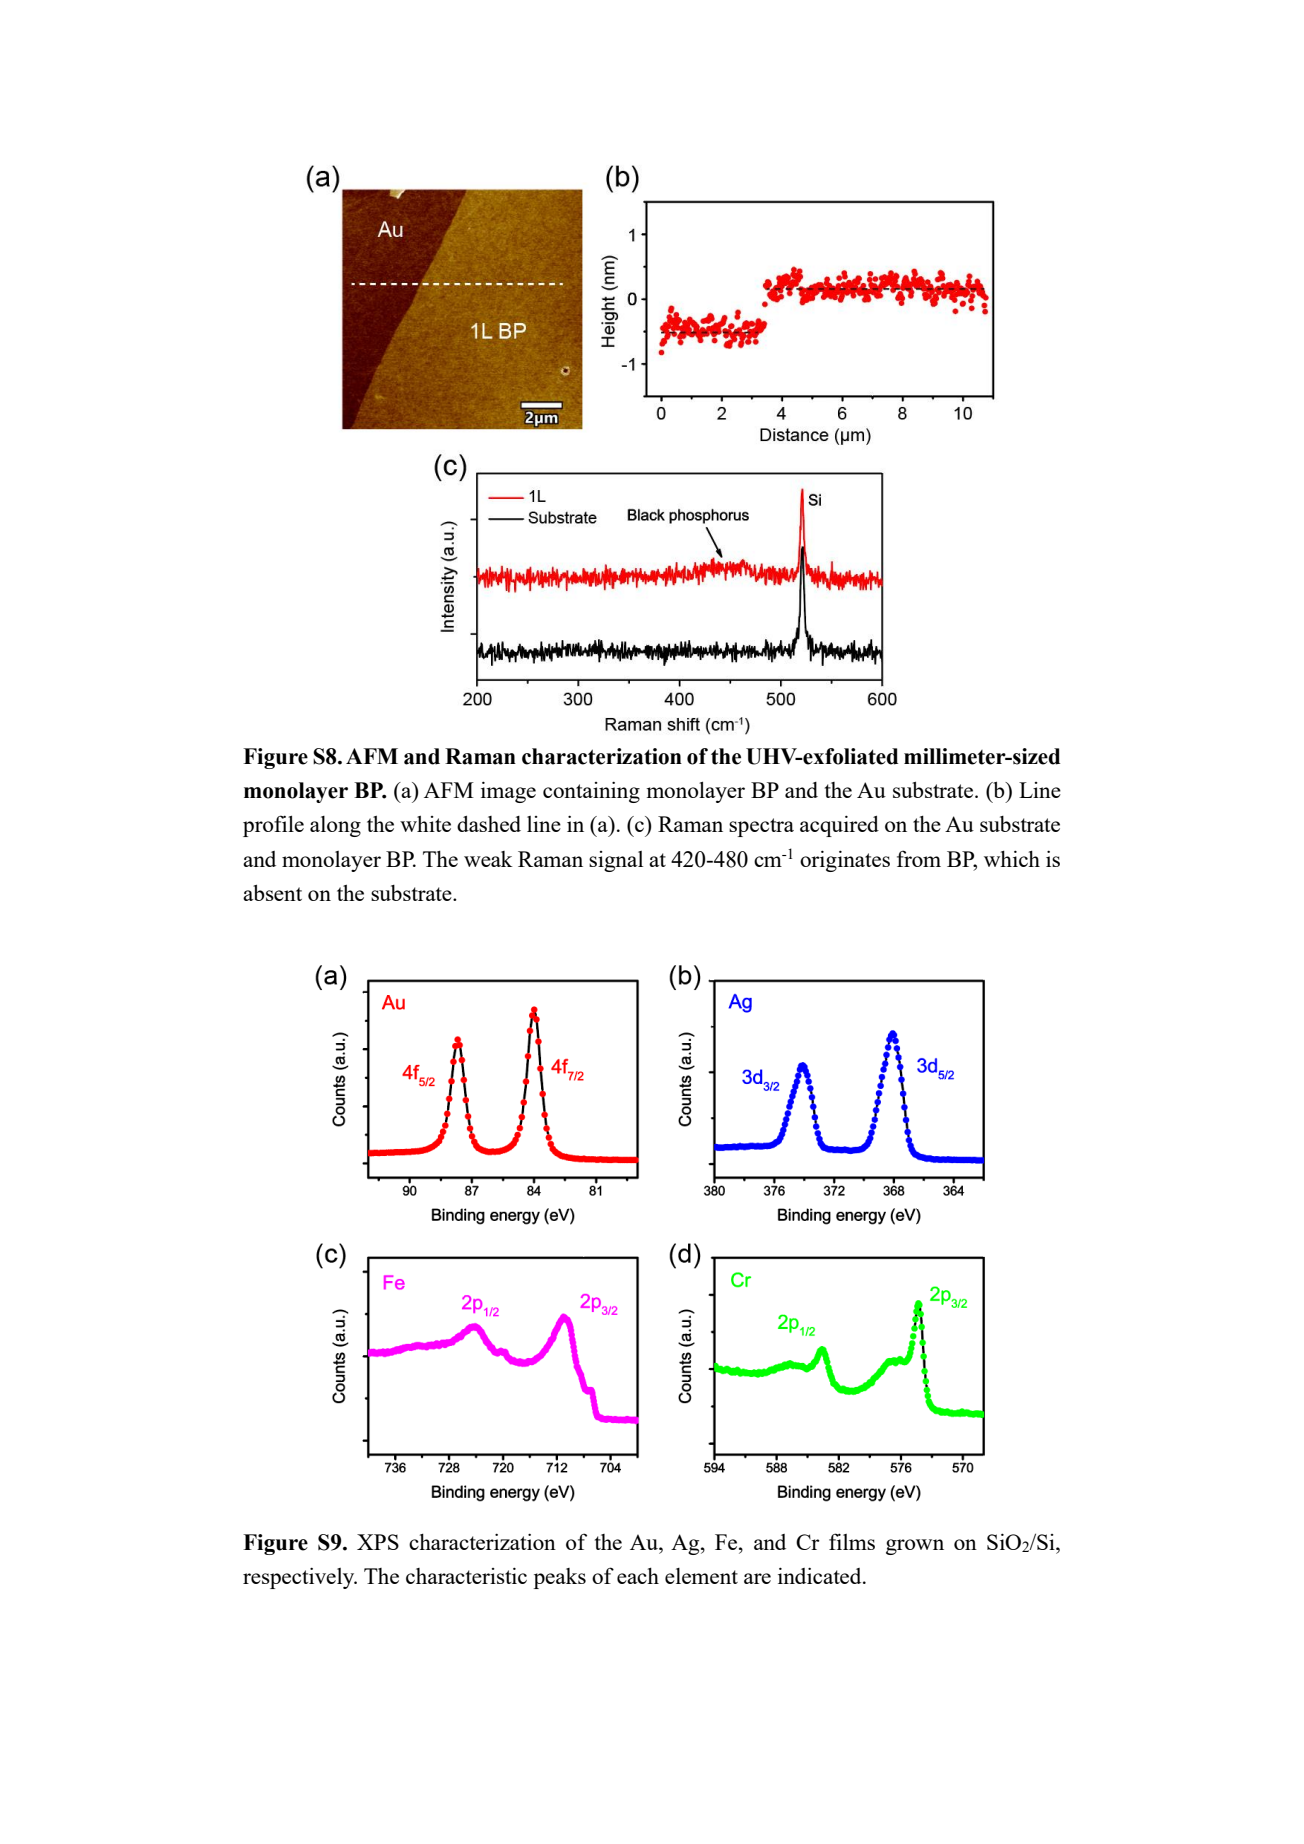  Describe the element at coordinates (852, 1541) in the screenshot. I see `films` at that location.
